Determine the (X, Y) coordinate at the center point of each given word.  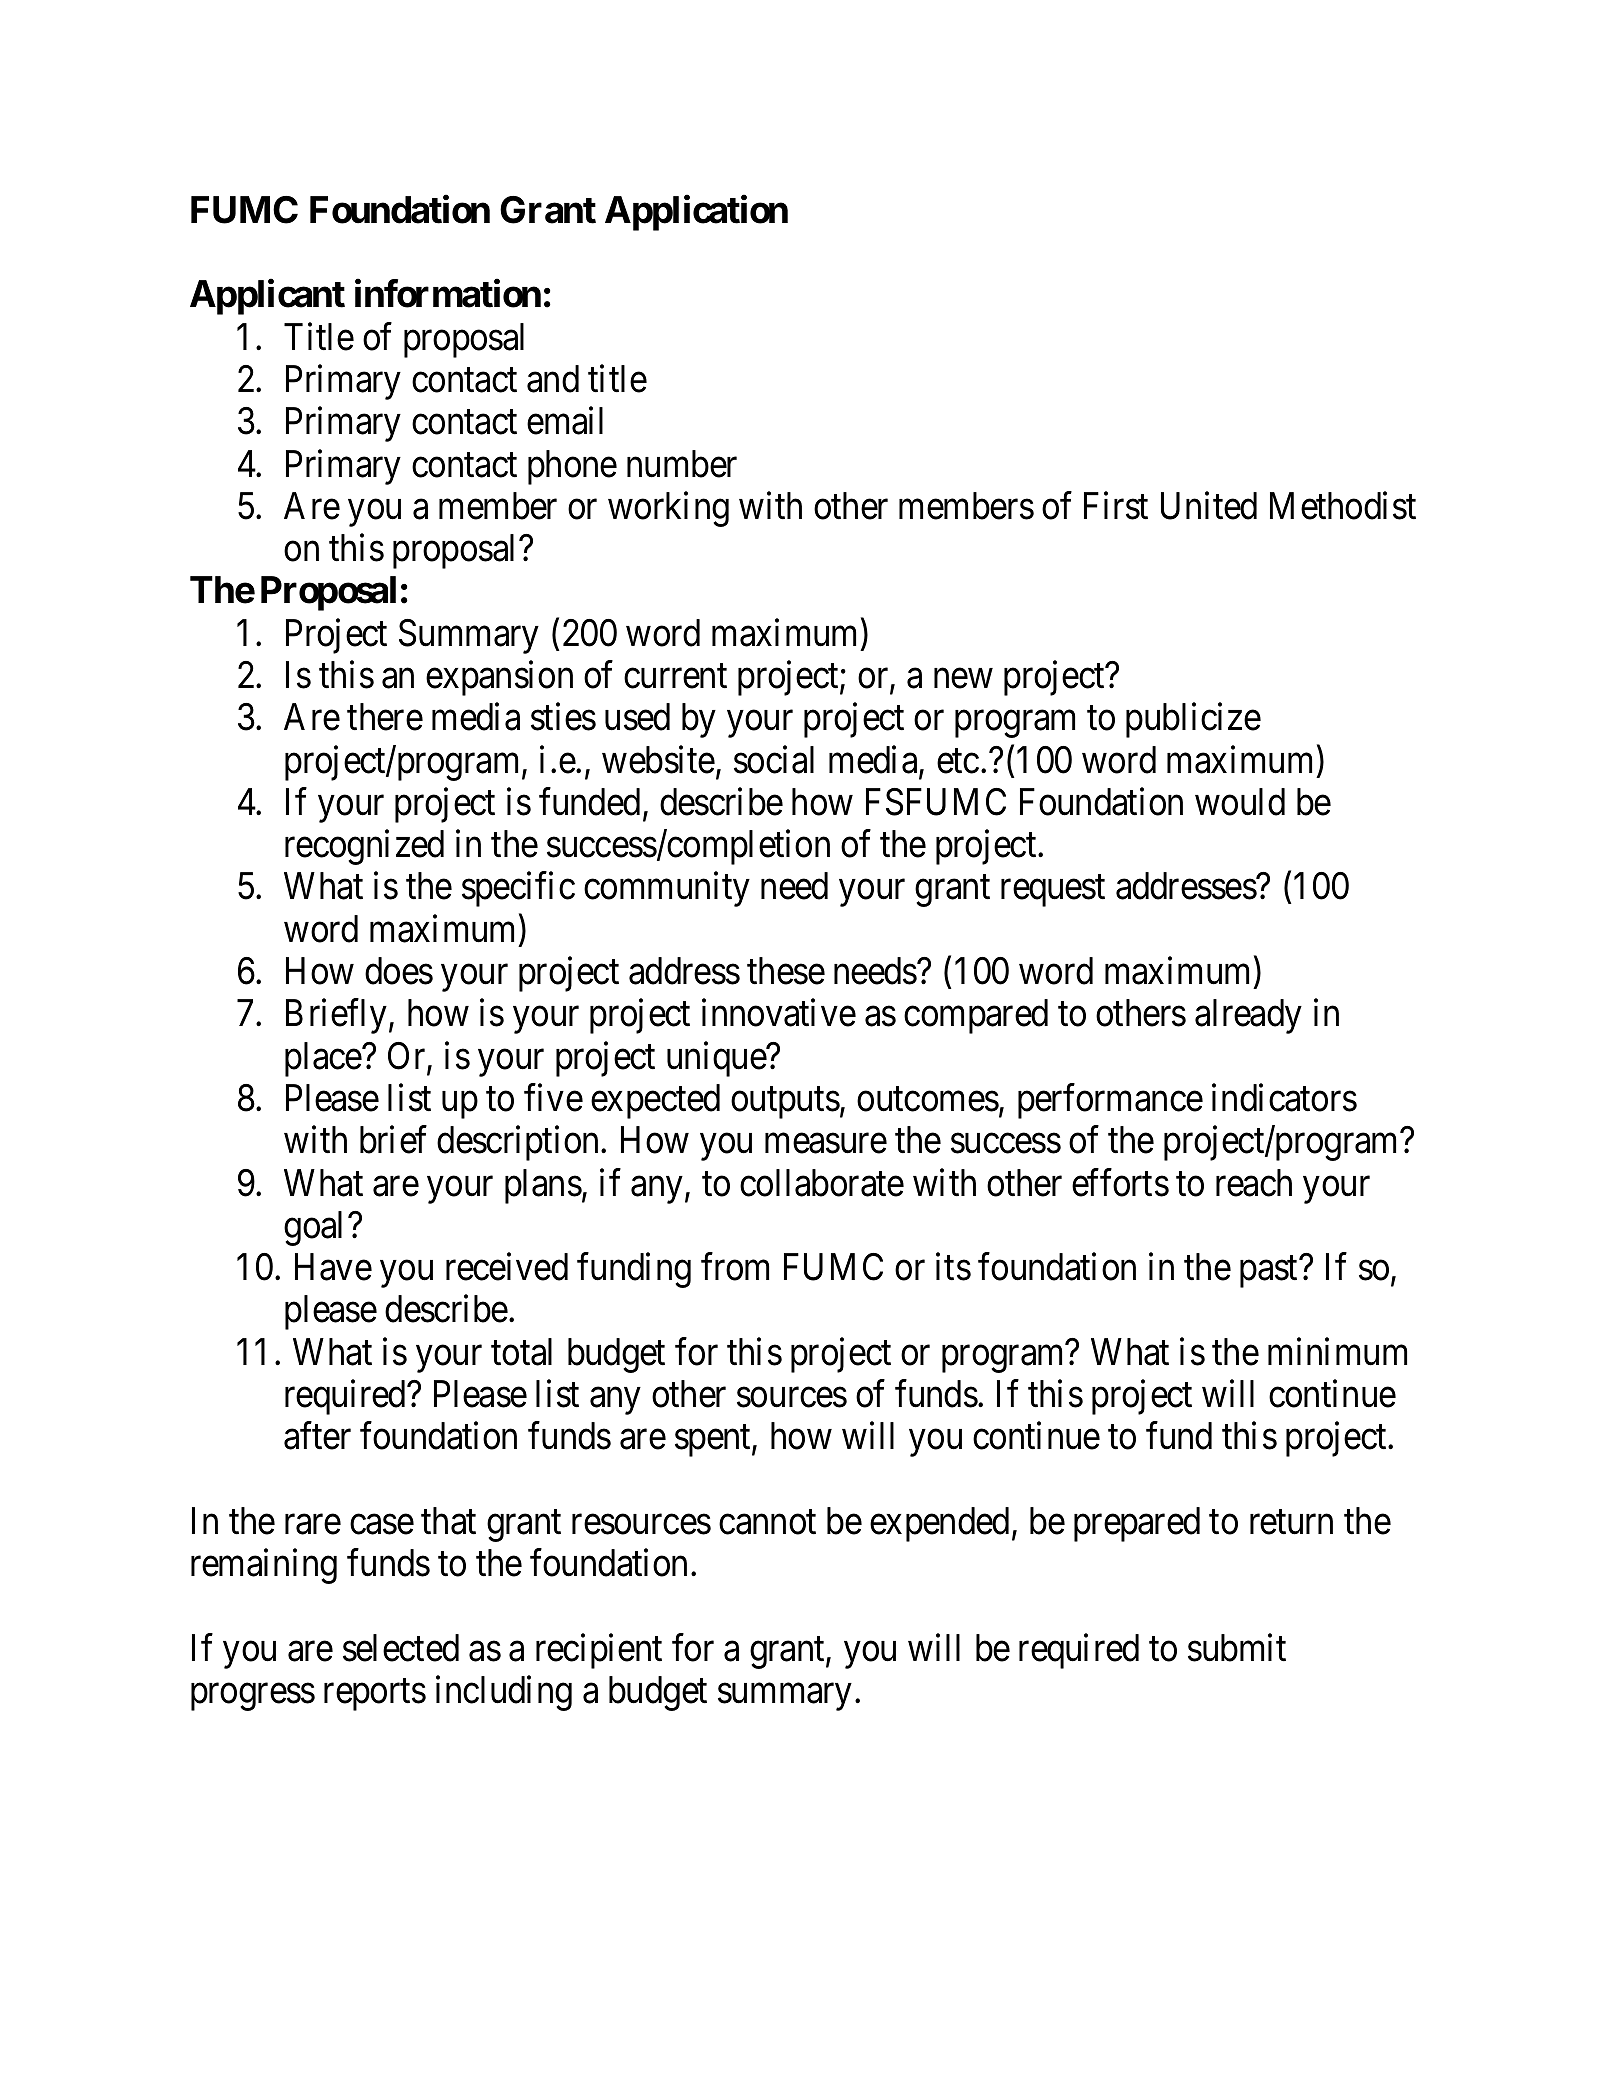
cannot (767, 1523)
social (774, 760)
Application (696, 213)
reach (1254, 1183)
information (448, 294)
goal (316, 1228)
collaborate (822, 1183)
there (385, 717)
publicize (1193, 720)
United (1209, 506)
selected (401, 1648)
